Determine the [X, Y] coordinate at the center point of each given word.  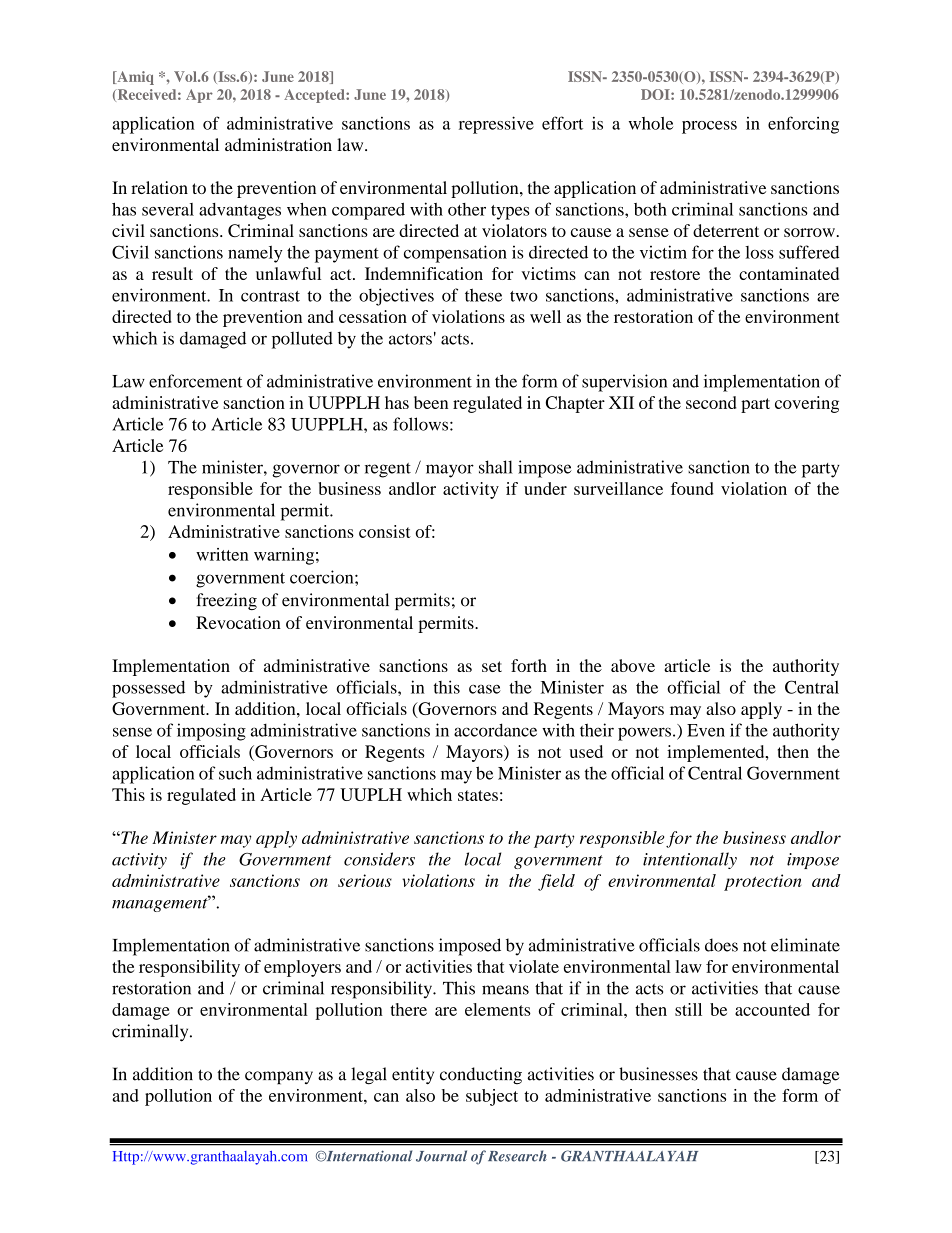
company [279, 1078]
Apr [199, 96]
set [492, 666]
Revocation [238, 622]
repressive [496, 125]
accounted [772, 1009]
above [633, 665]
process [709, 127]
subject [492, 1097]
